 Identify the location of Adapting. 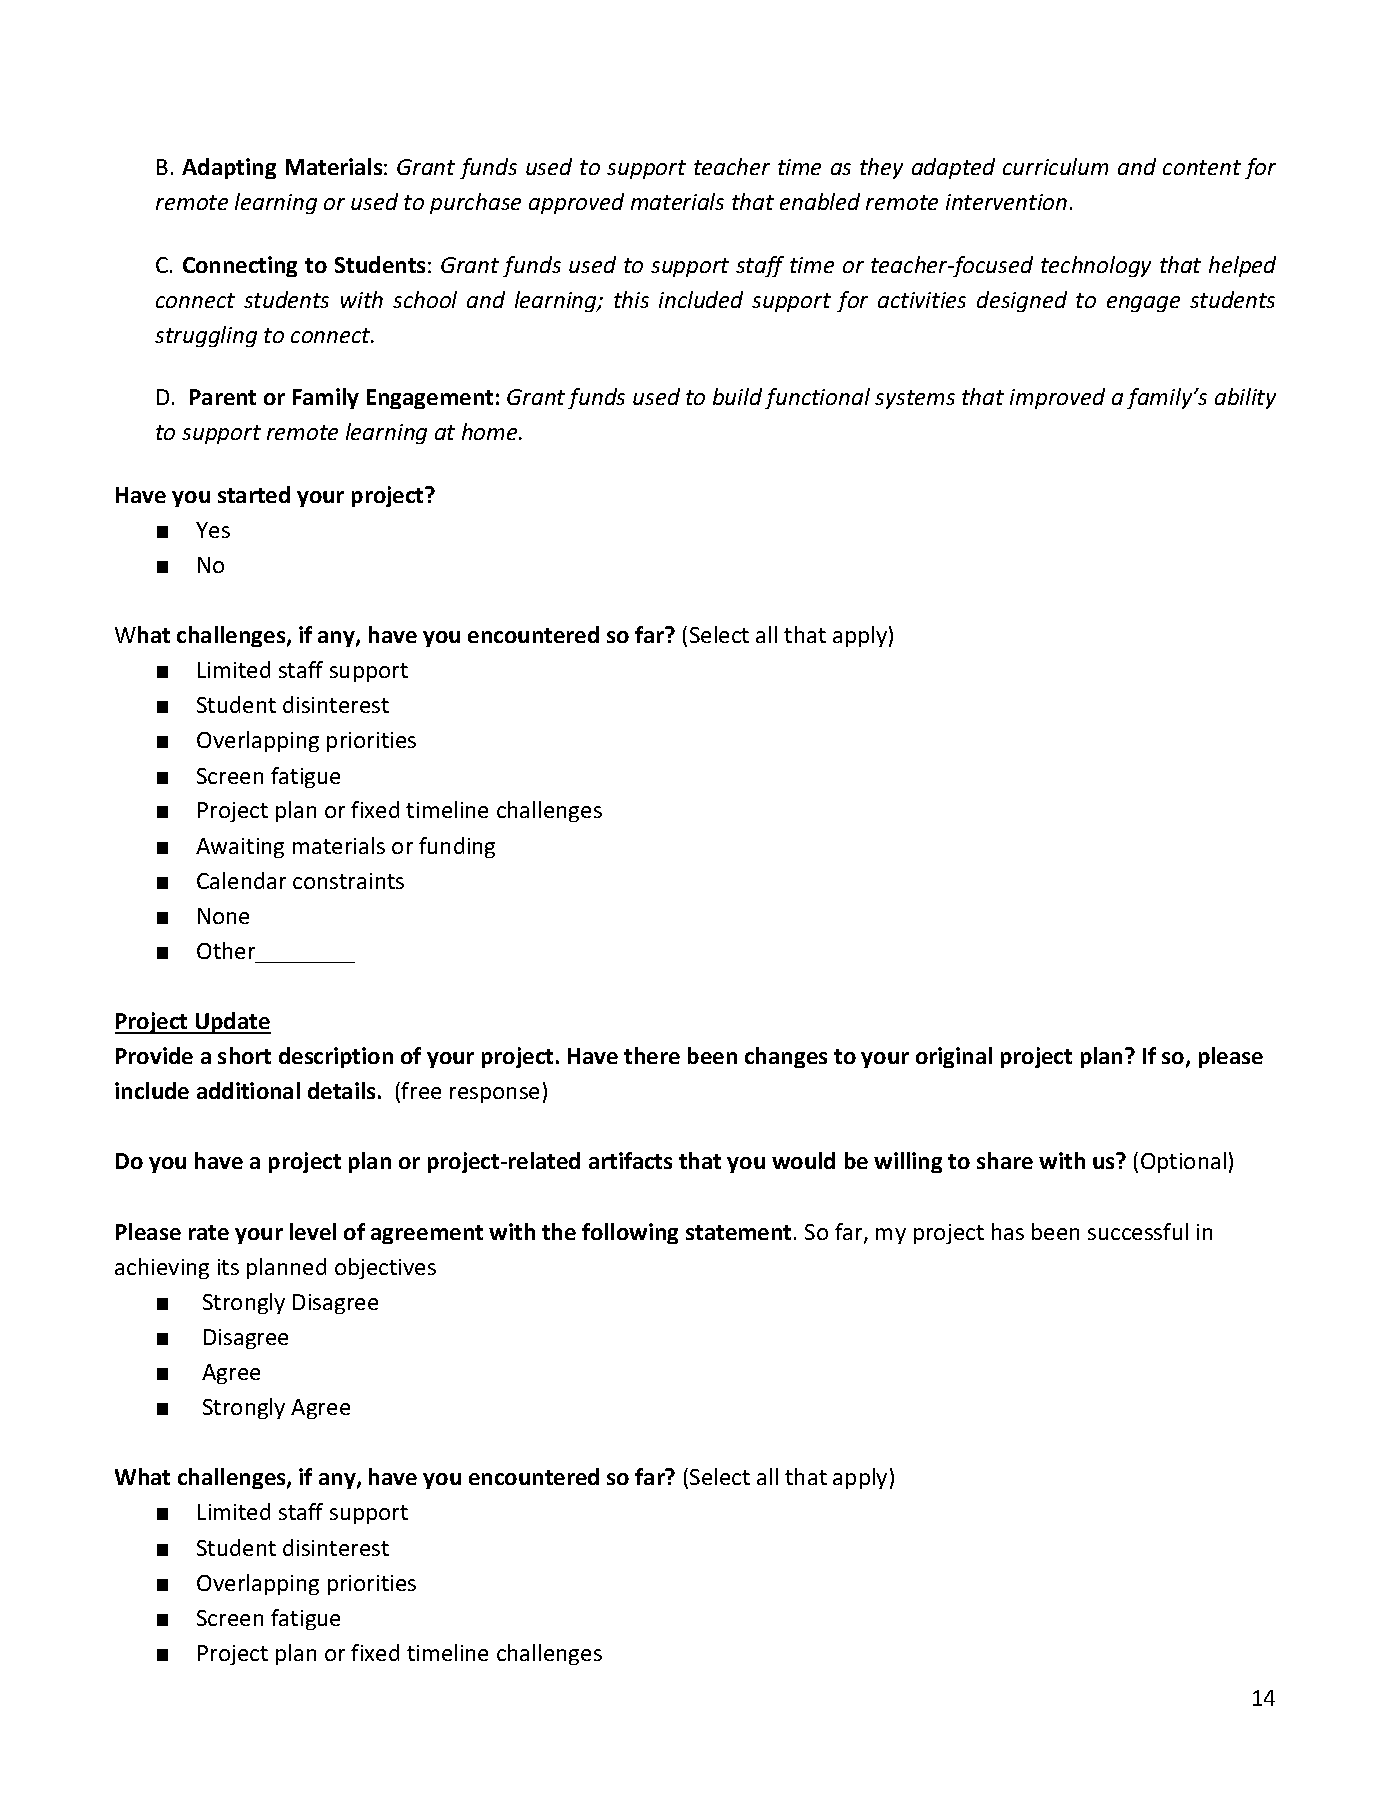
(229, 168).
